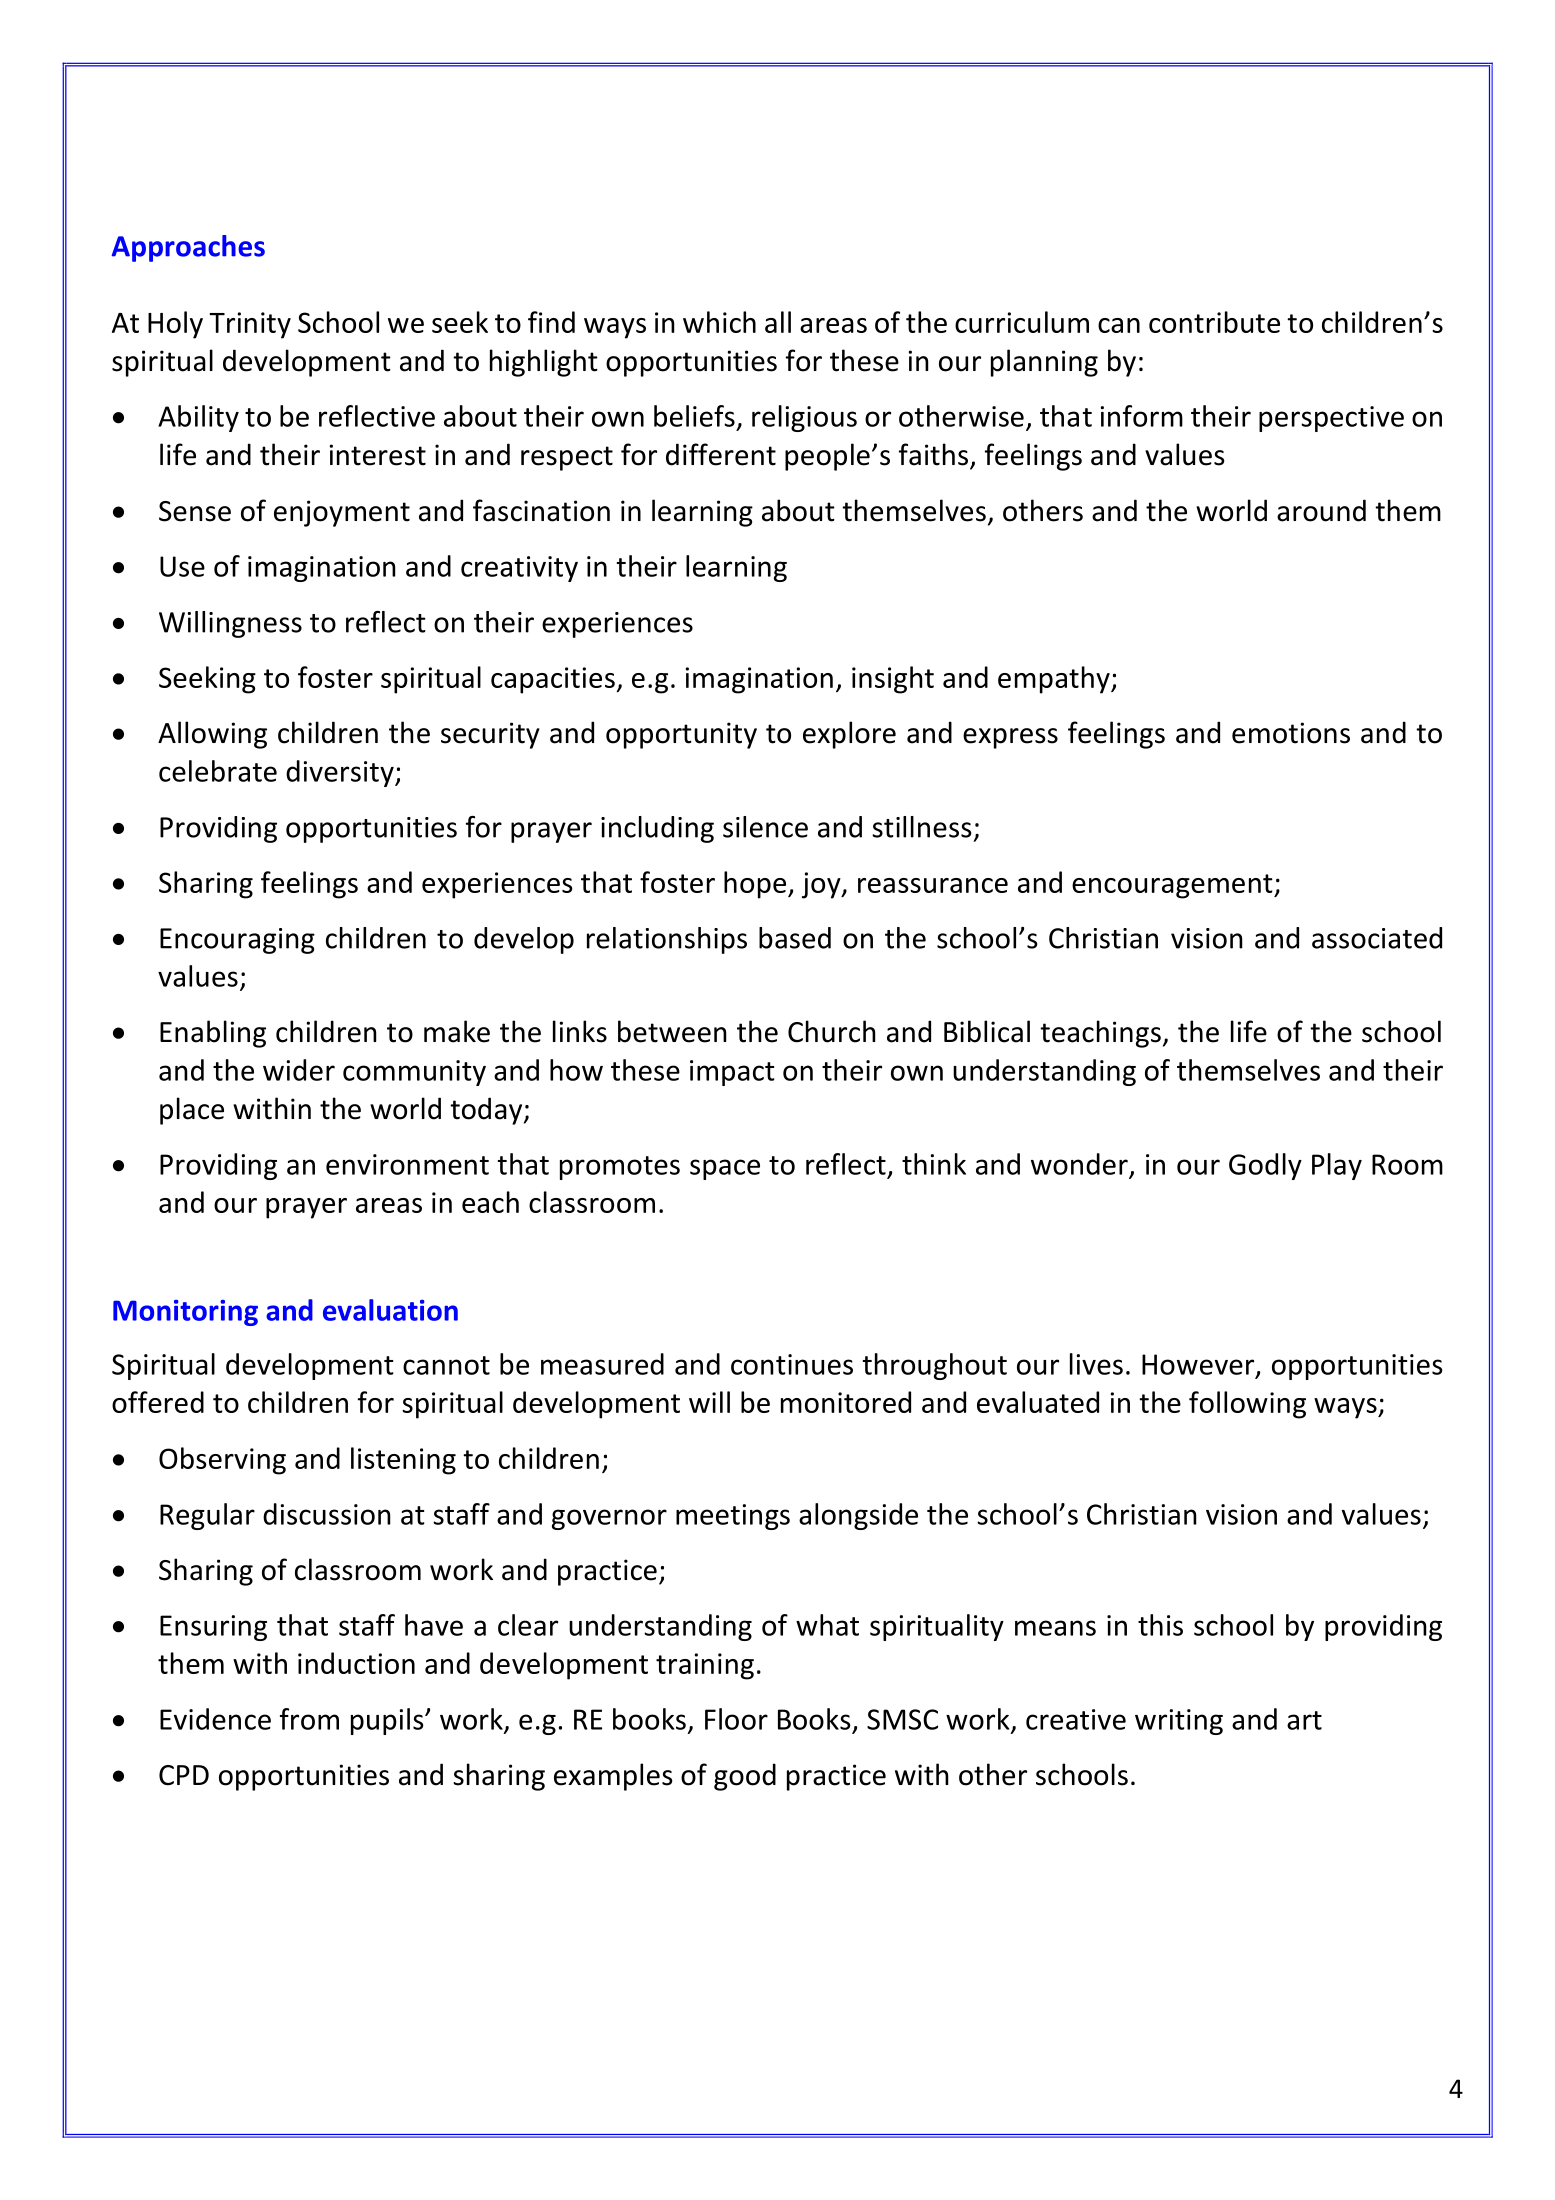  Describe the element at coordinates (309, 1719) in the screenshot. I see `from` at that location.
